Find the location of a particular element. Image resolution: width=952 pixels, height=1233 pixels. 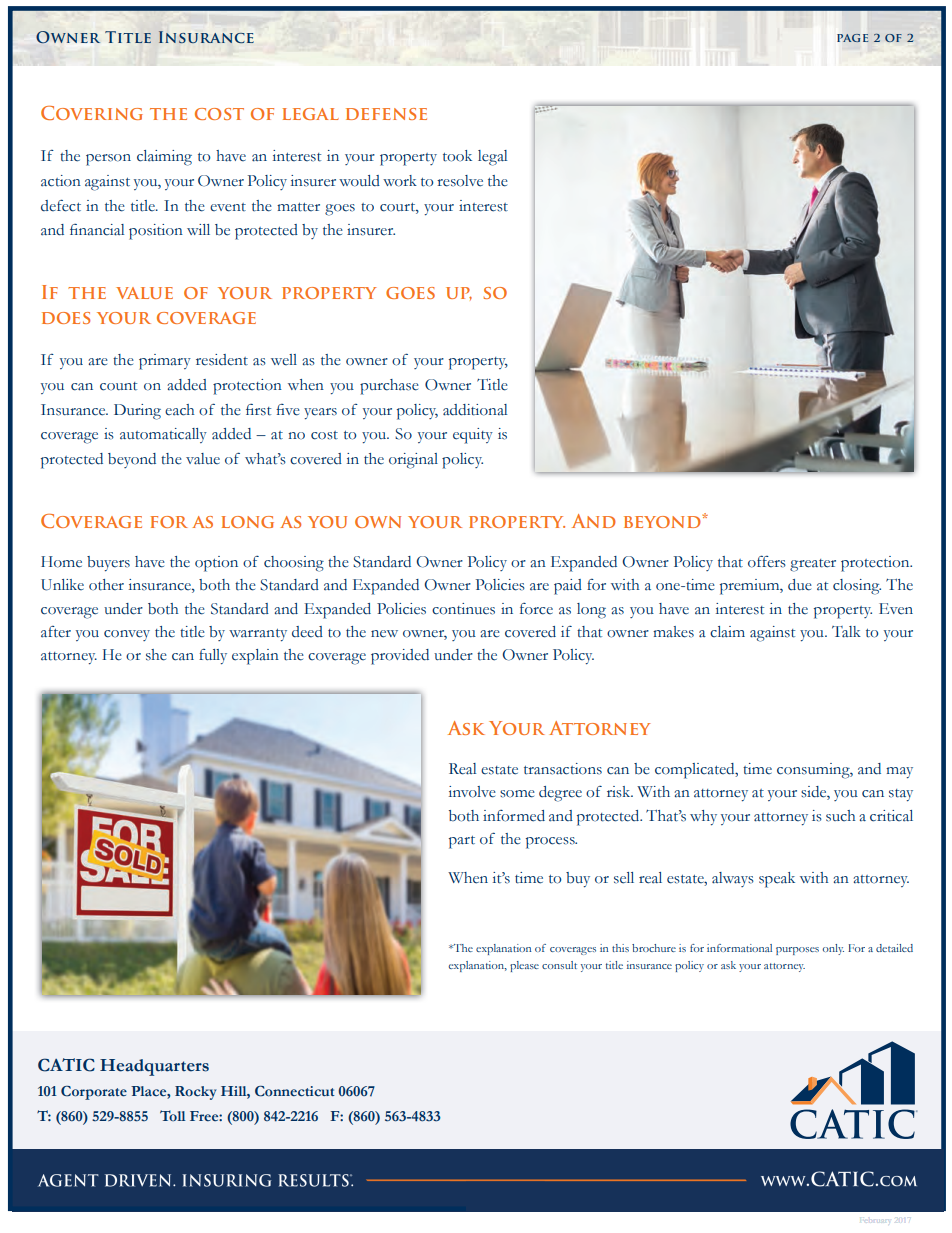

Connecticut is located at coordinates (295, 1091).
